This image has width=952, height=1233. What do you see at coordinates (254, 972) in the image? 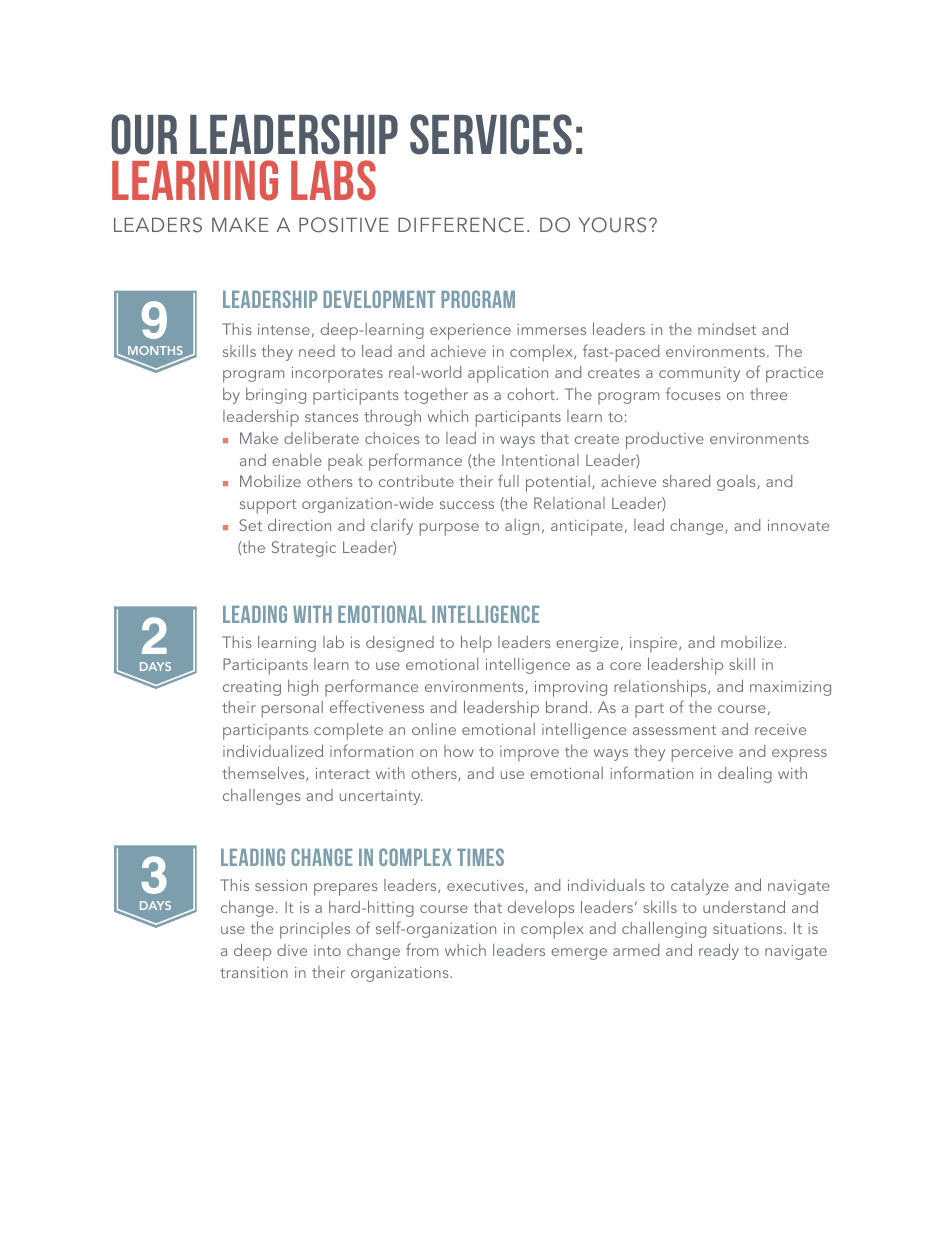
I see `transition` at bounding box center [254, 972].
